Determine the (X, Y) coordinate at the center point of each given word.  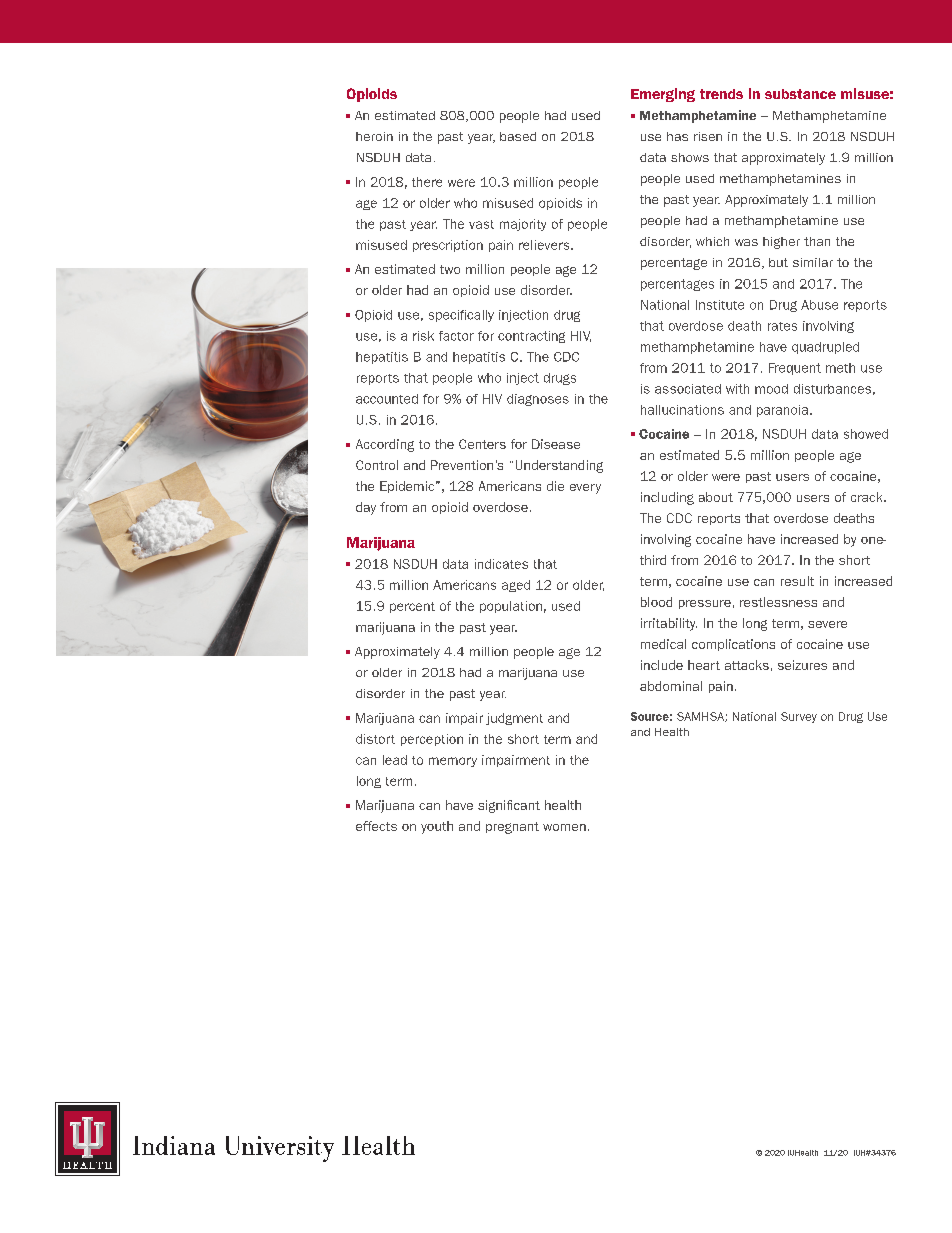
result (797, 581)
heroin (374, 136)
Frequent (795, 369)
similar (813, 262)
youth (437, 827)
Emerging (663, 95)
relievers (545, 245)
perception (432, 740)
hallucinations (682, 410)
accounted (387, 399)
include (662, 665)
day (366, 508)
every (585, 489)
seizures (802, 665)
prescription (448, 246)
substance (800, 94)
